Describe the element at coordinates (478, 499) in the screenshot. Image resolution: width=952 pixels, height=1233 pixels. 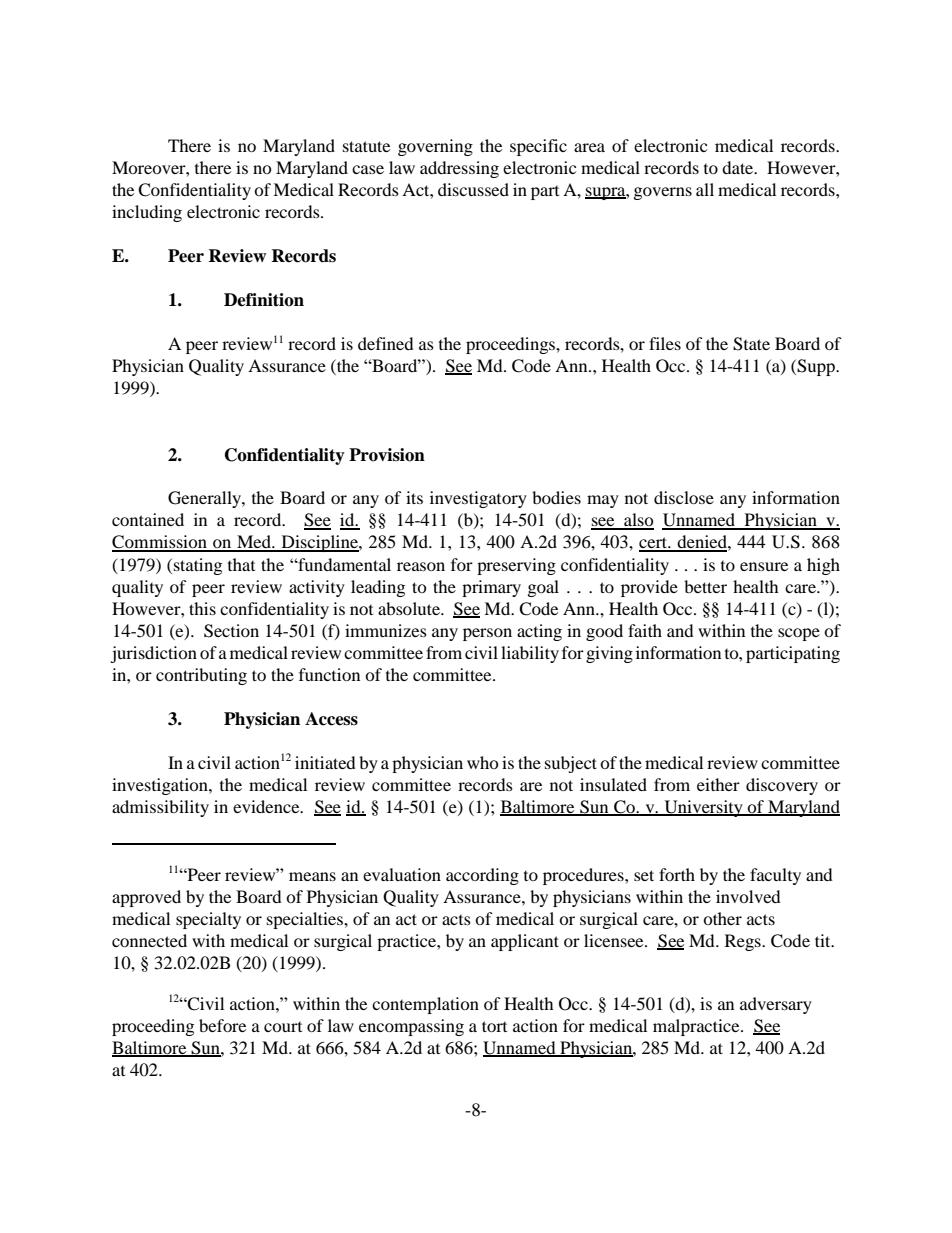
I see `investigatory` at that location.
